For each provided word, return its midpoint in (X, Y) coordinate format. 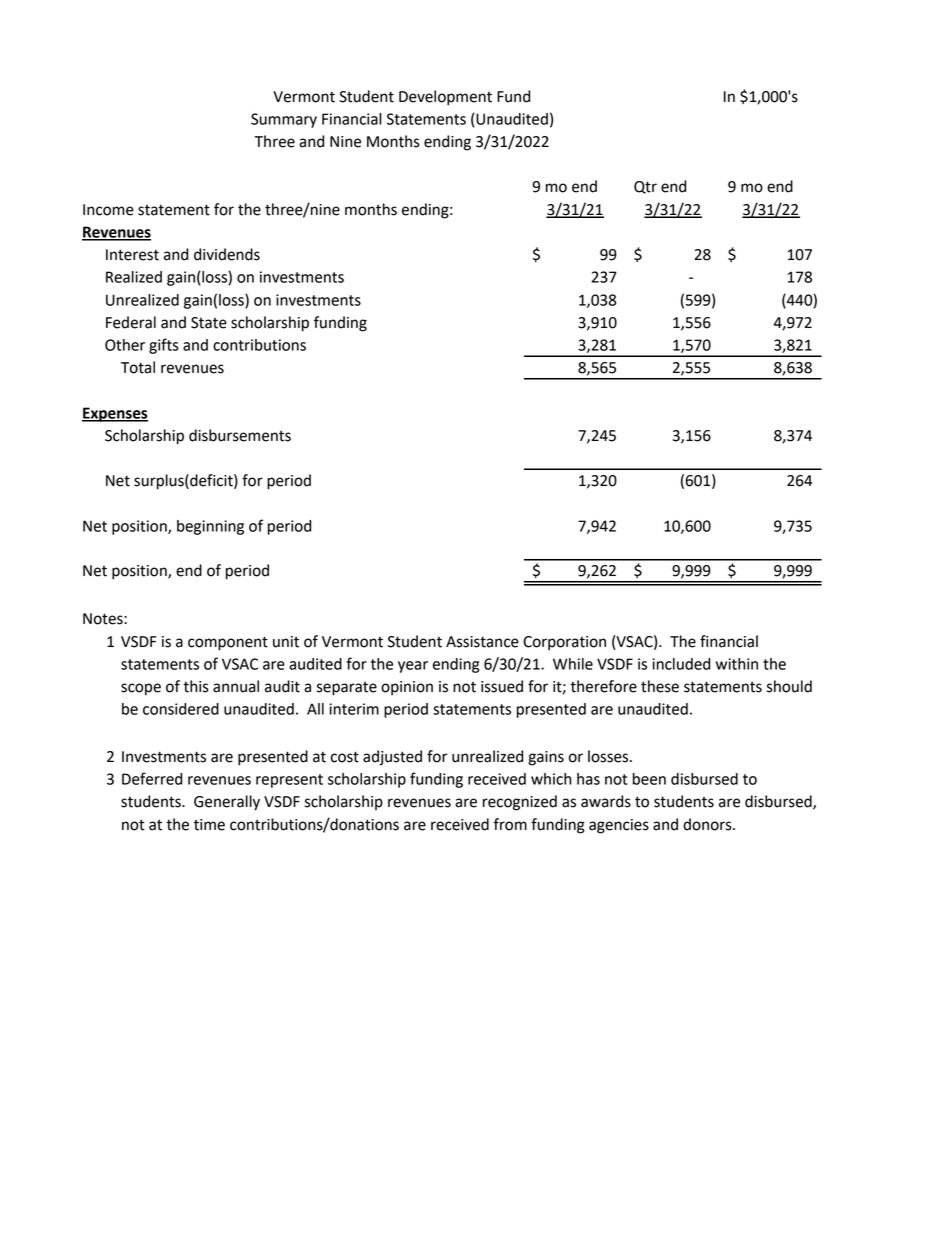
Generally (227, 803)
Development (445, 98)
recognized (520, 803)
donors (708, 824)
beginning (210, 527)
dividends (227, 254)
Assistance (482, 642)
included (681, 664)
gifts (164, 346)
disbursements (240, 435)
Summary (284, 120)
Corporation (564, 643)
